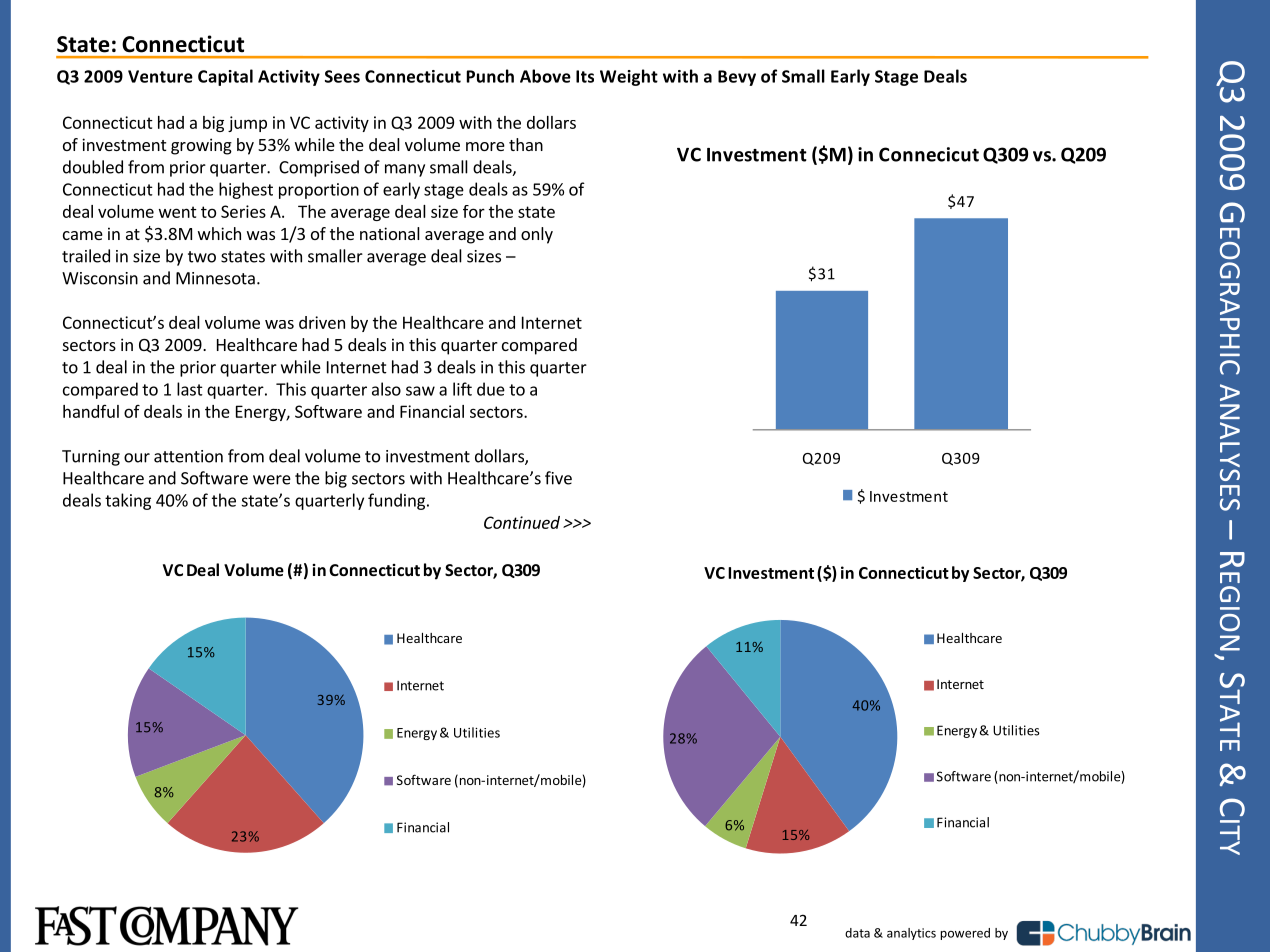 This image has width=1270, height=952. I want to click on taking, so click(128, 501).
